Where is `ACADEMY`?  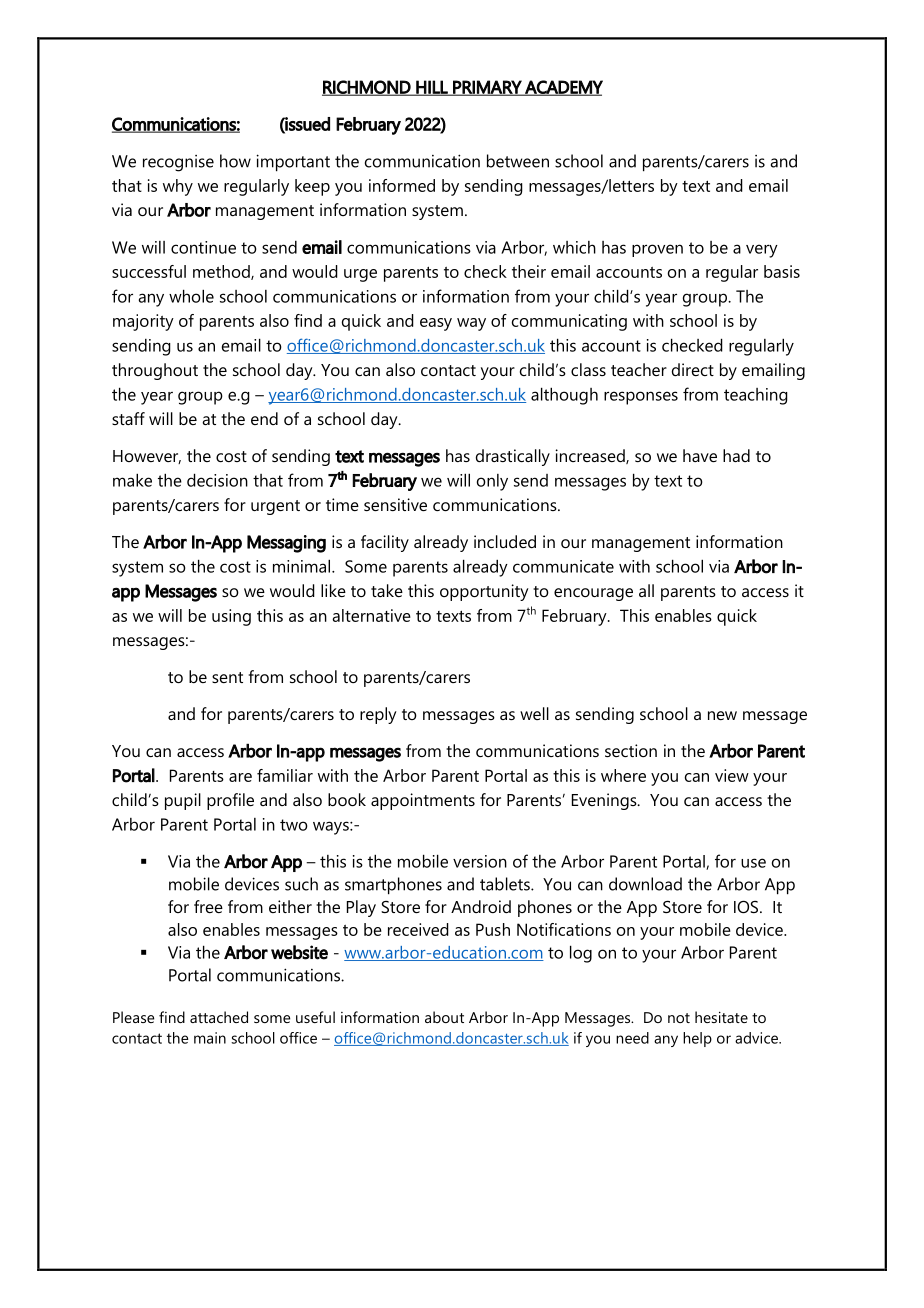 ACADEMY is located at coordinates (563, 88).
